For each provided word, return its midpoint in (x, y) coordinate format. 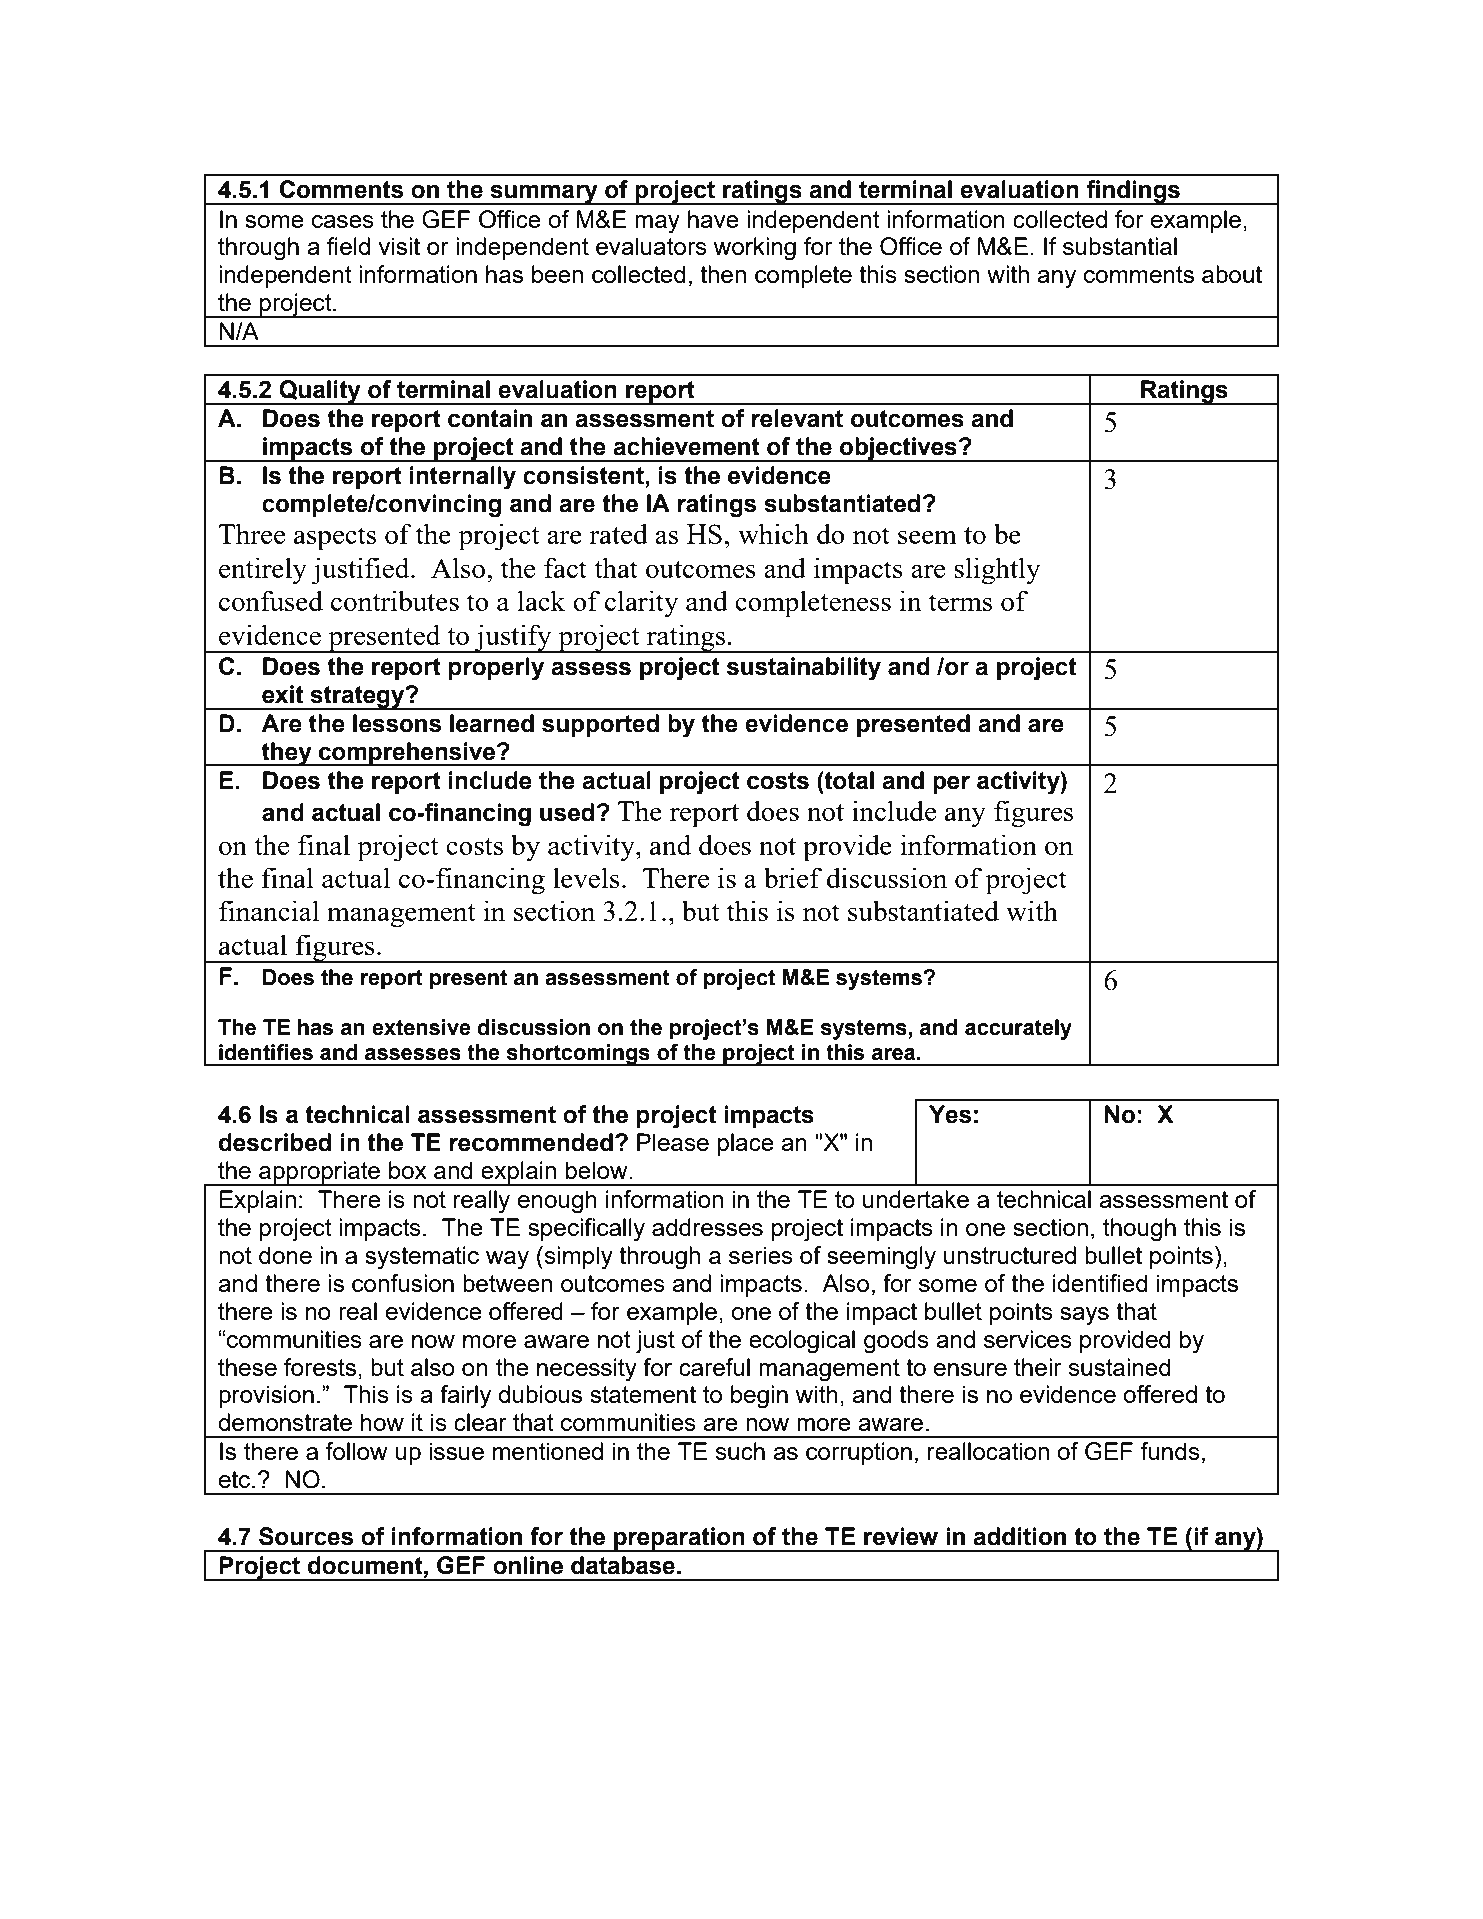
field (348, 246)
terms (960, 602)
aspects (335, 539)
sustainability (804, 669)
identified (1100, 1283)
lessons (397, 723)
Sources (306, 1536)
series (761, 1255)
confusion (403, 1283)
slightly (997, 571)
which (773, 533)
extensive (421, 1027)
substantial (1120, 246)
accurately (1018, 1029)
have (713, 219)
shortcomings (578, 1055)
